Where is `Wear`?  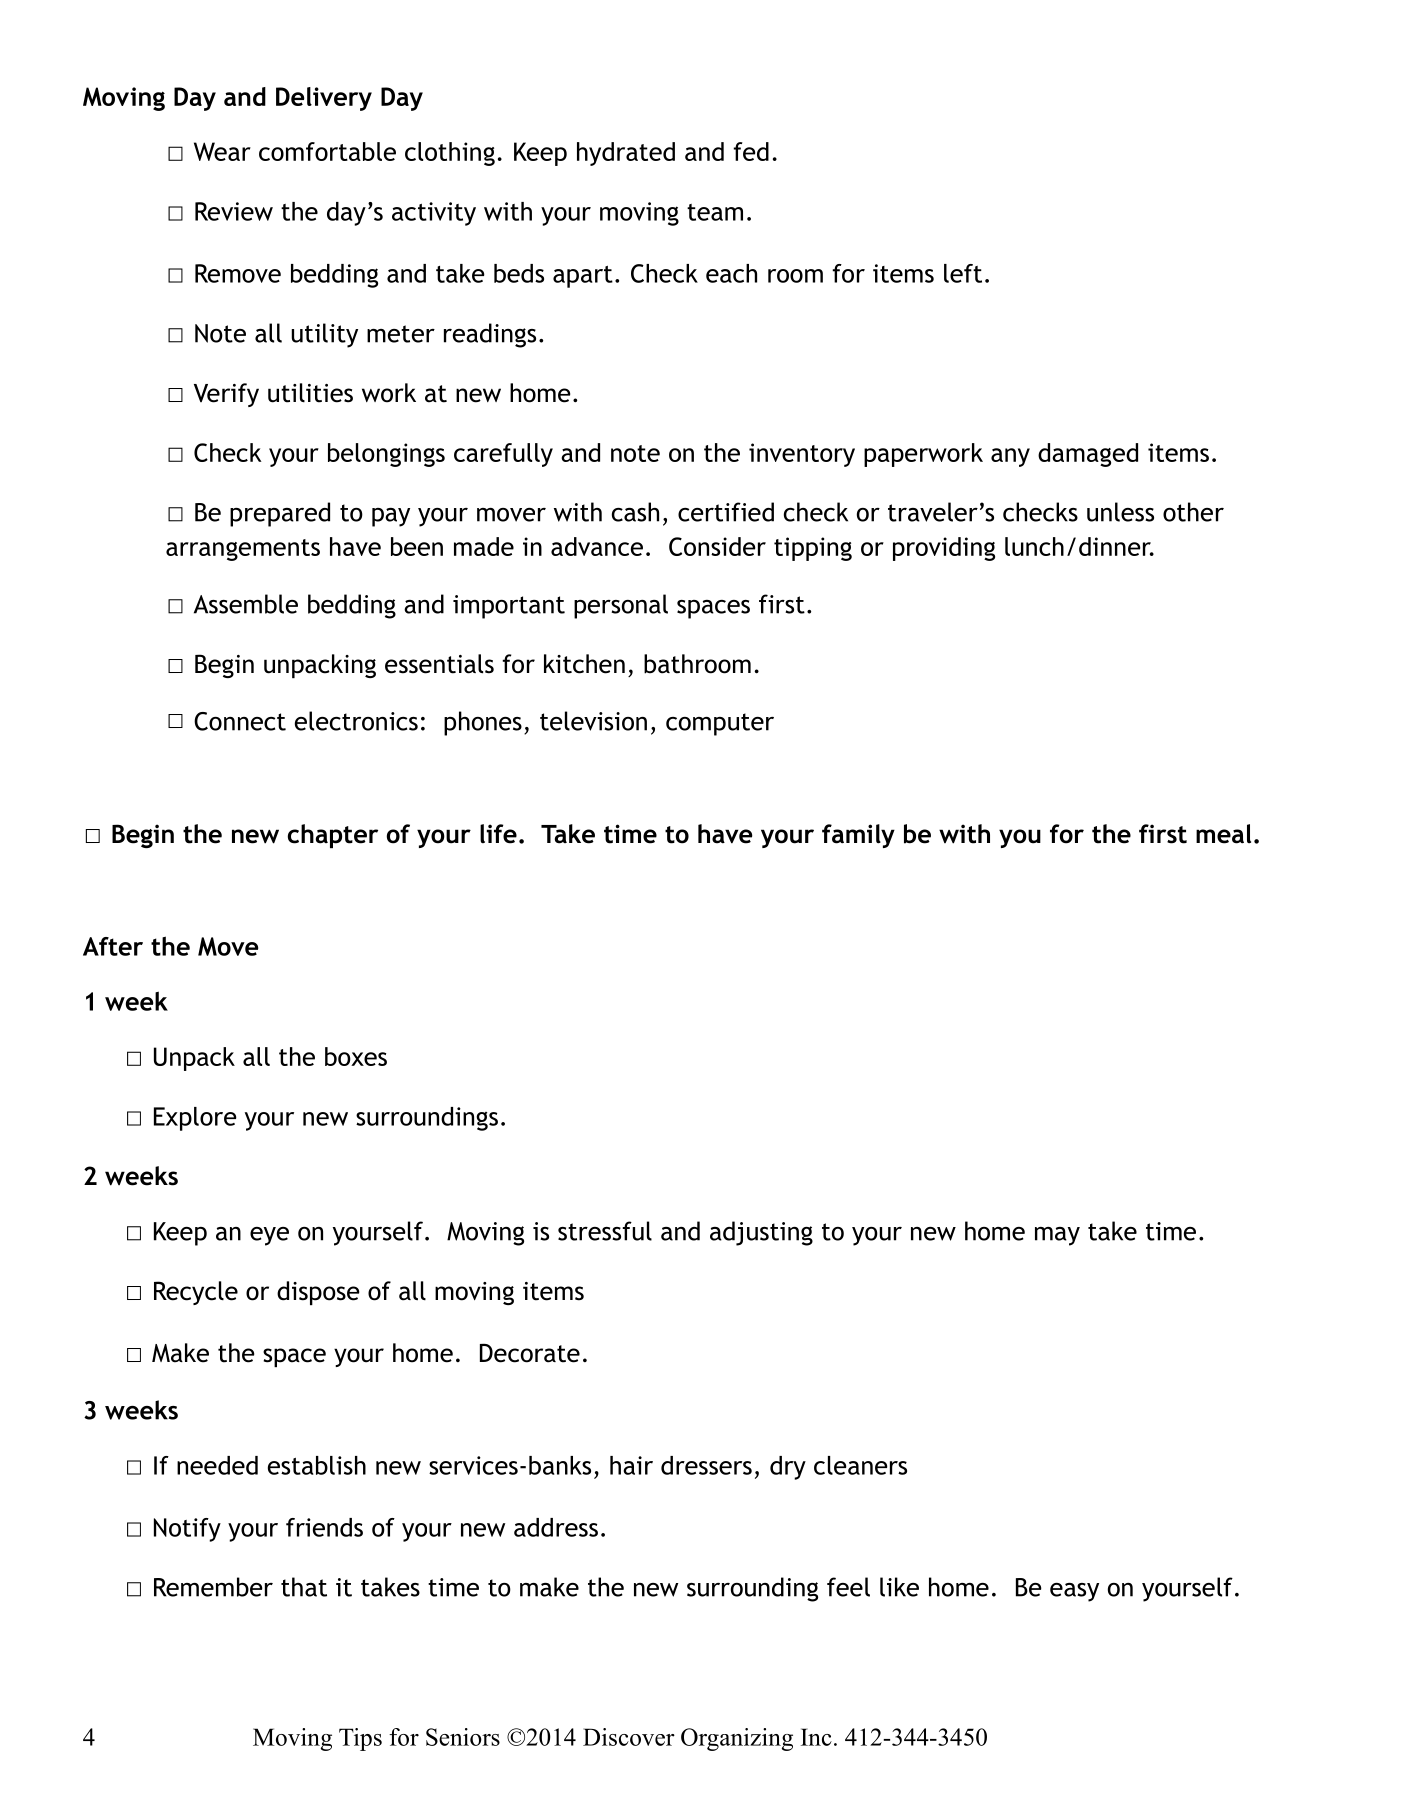 Wear is located at coordinates (222, 151).
